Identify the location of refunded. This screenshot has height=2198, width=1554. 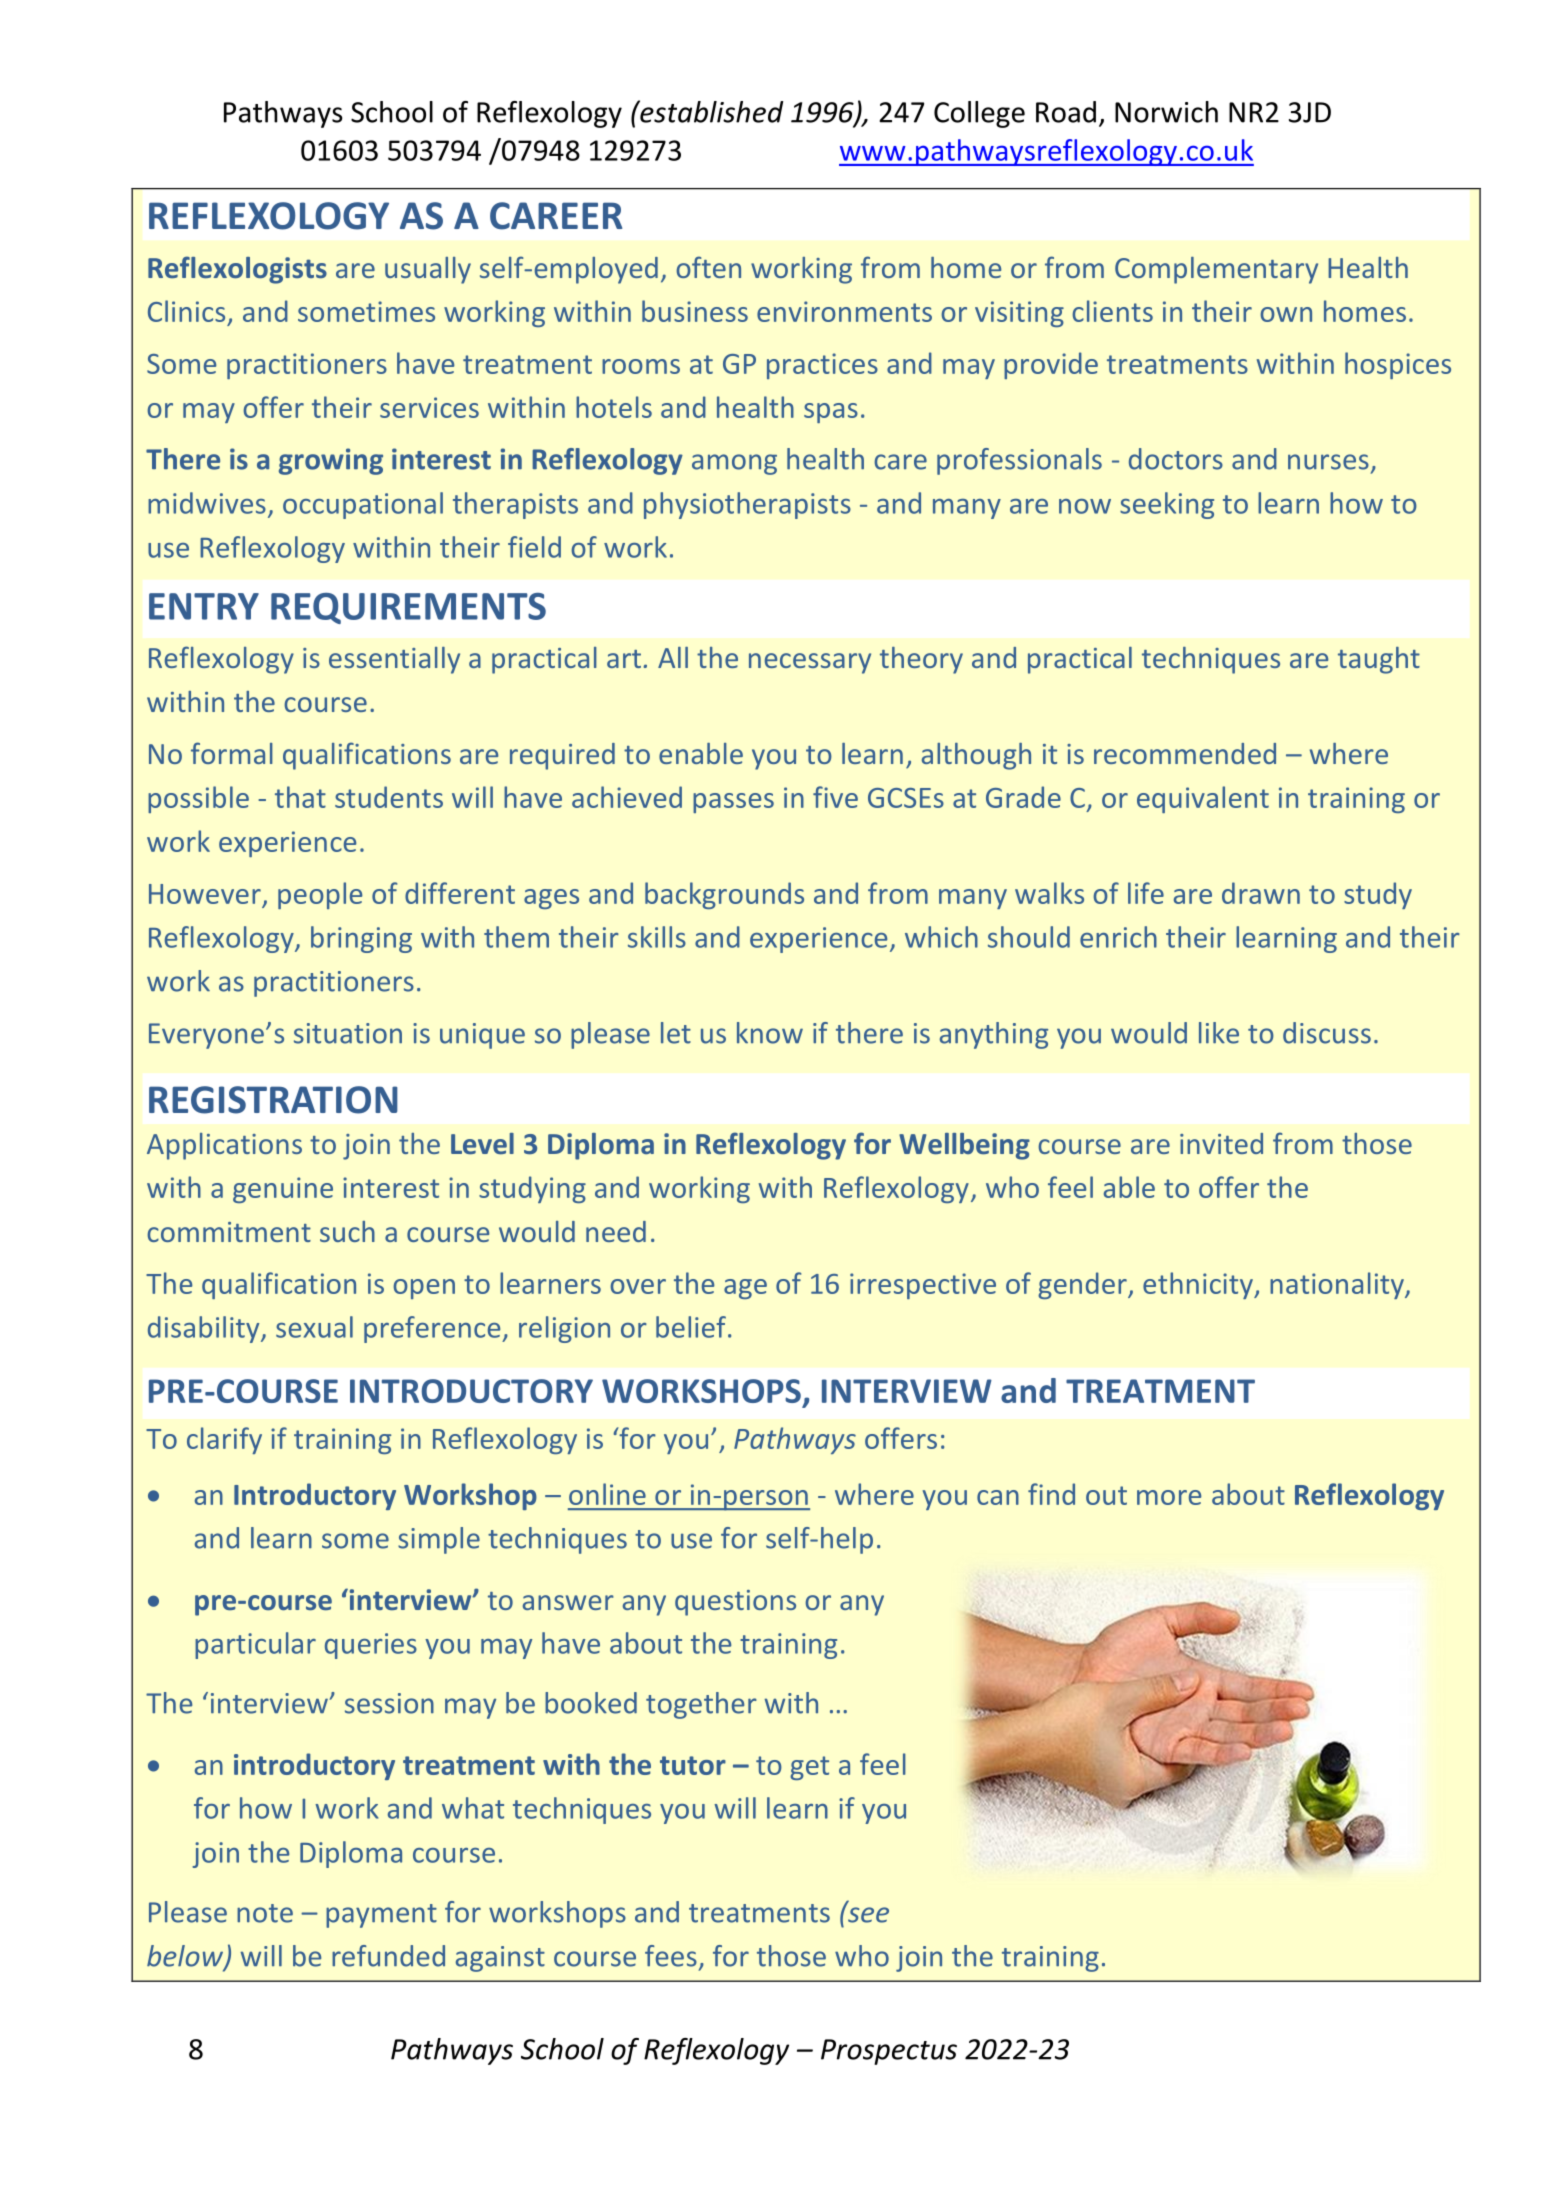
(388, 1956).
